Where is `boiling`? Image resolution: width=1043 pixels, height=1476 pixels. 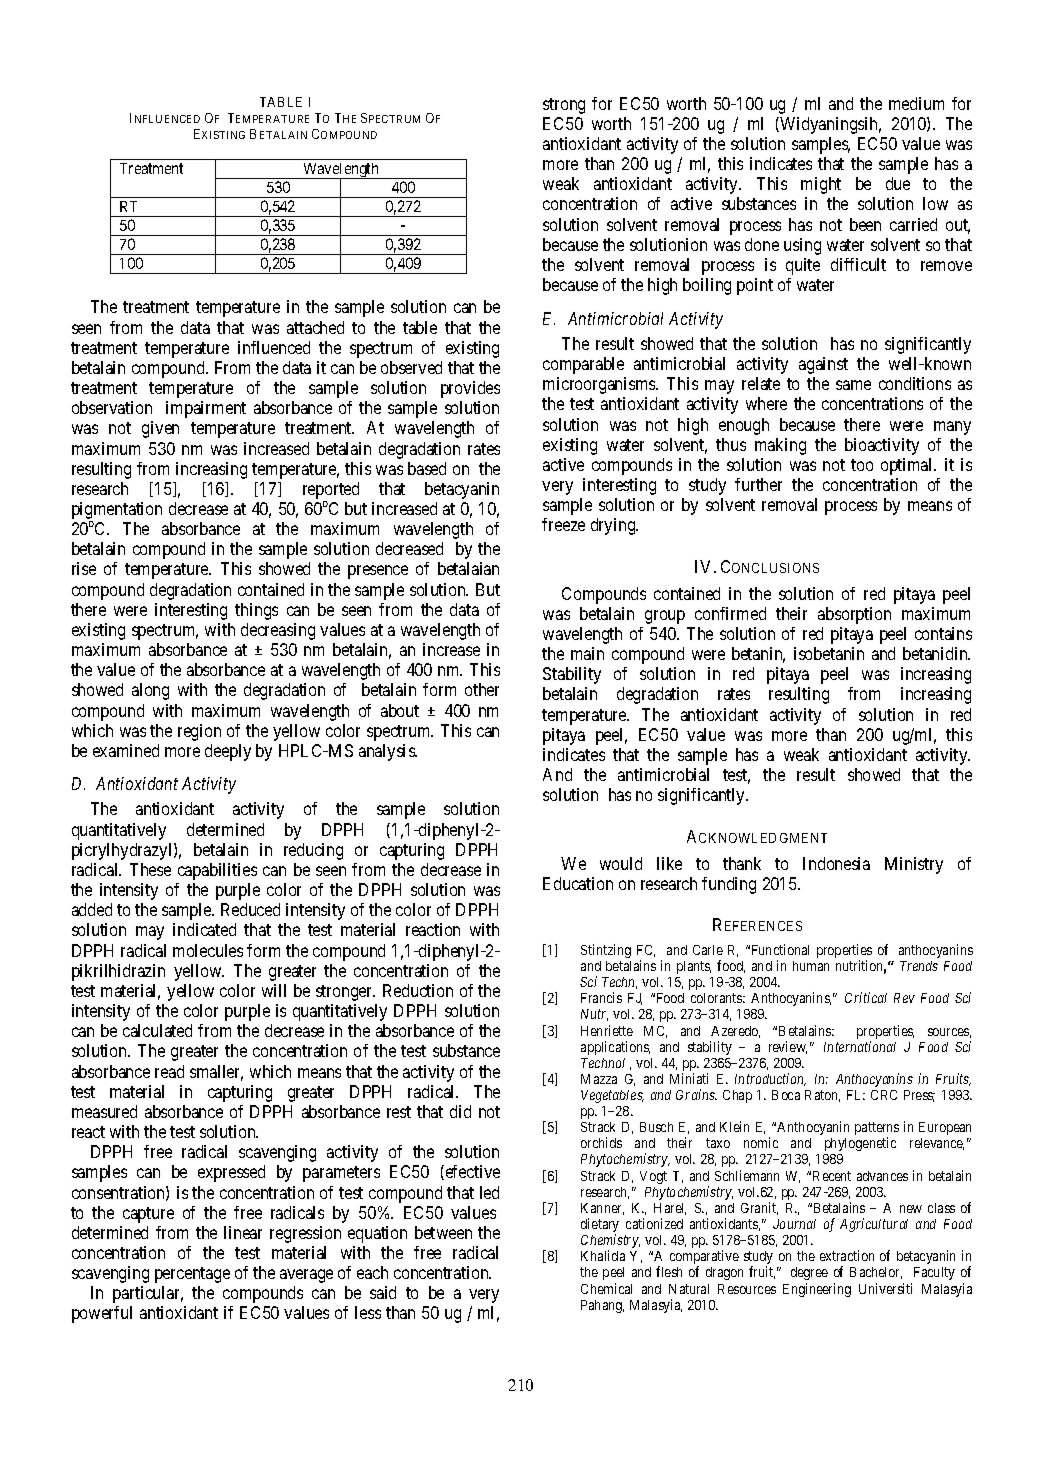
boiling is located at coordinates (707, 286).
